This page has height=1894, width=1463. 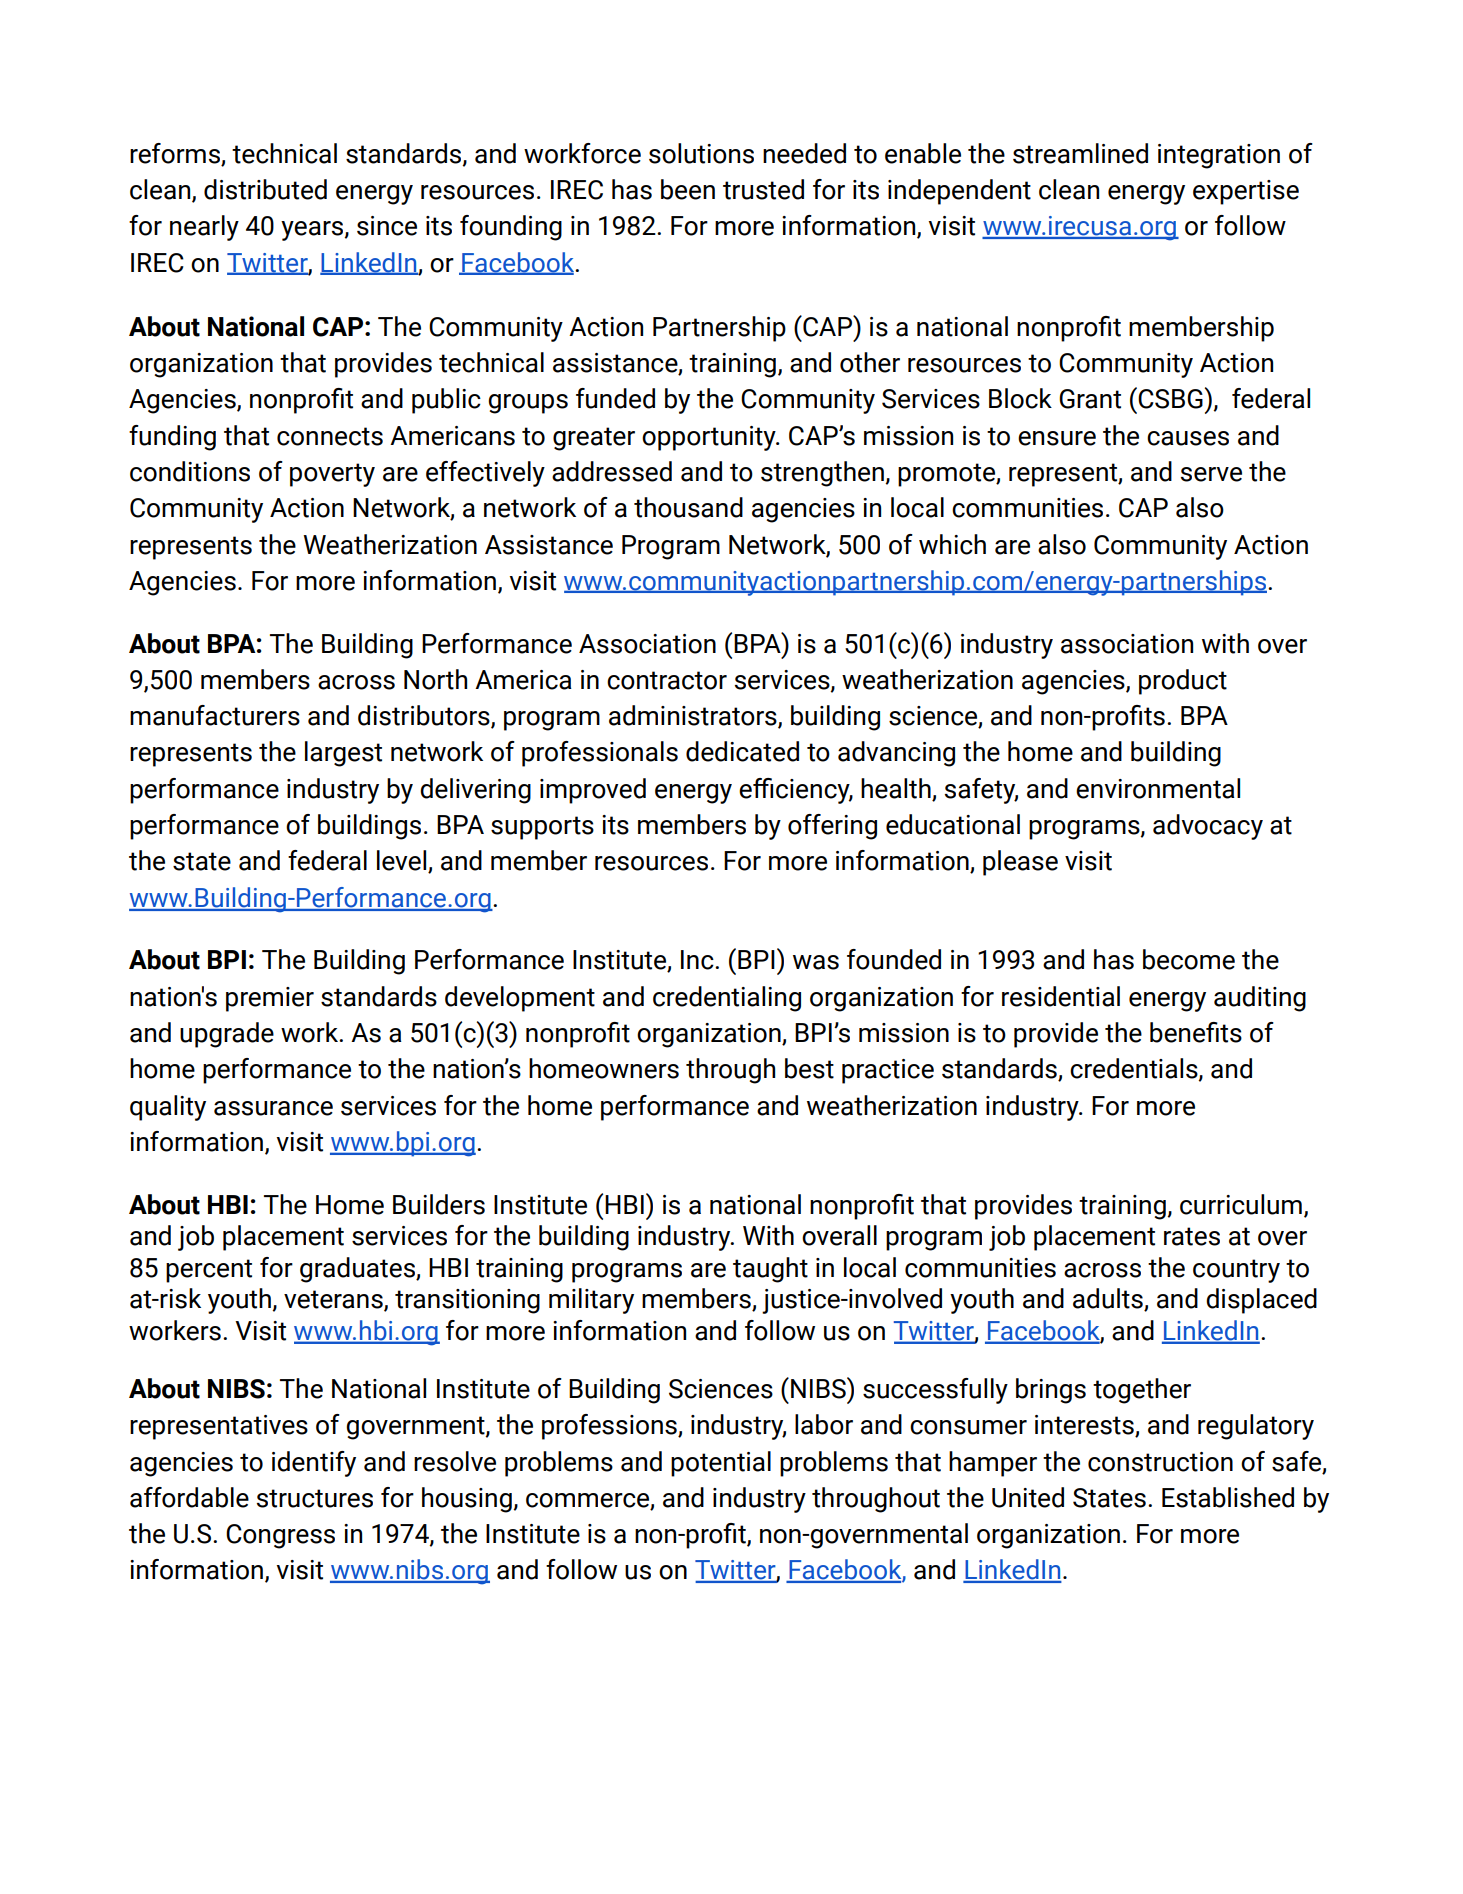 I want to click on taught, so click(x=770, y=1270).
